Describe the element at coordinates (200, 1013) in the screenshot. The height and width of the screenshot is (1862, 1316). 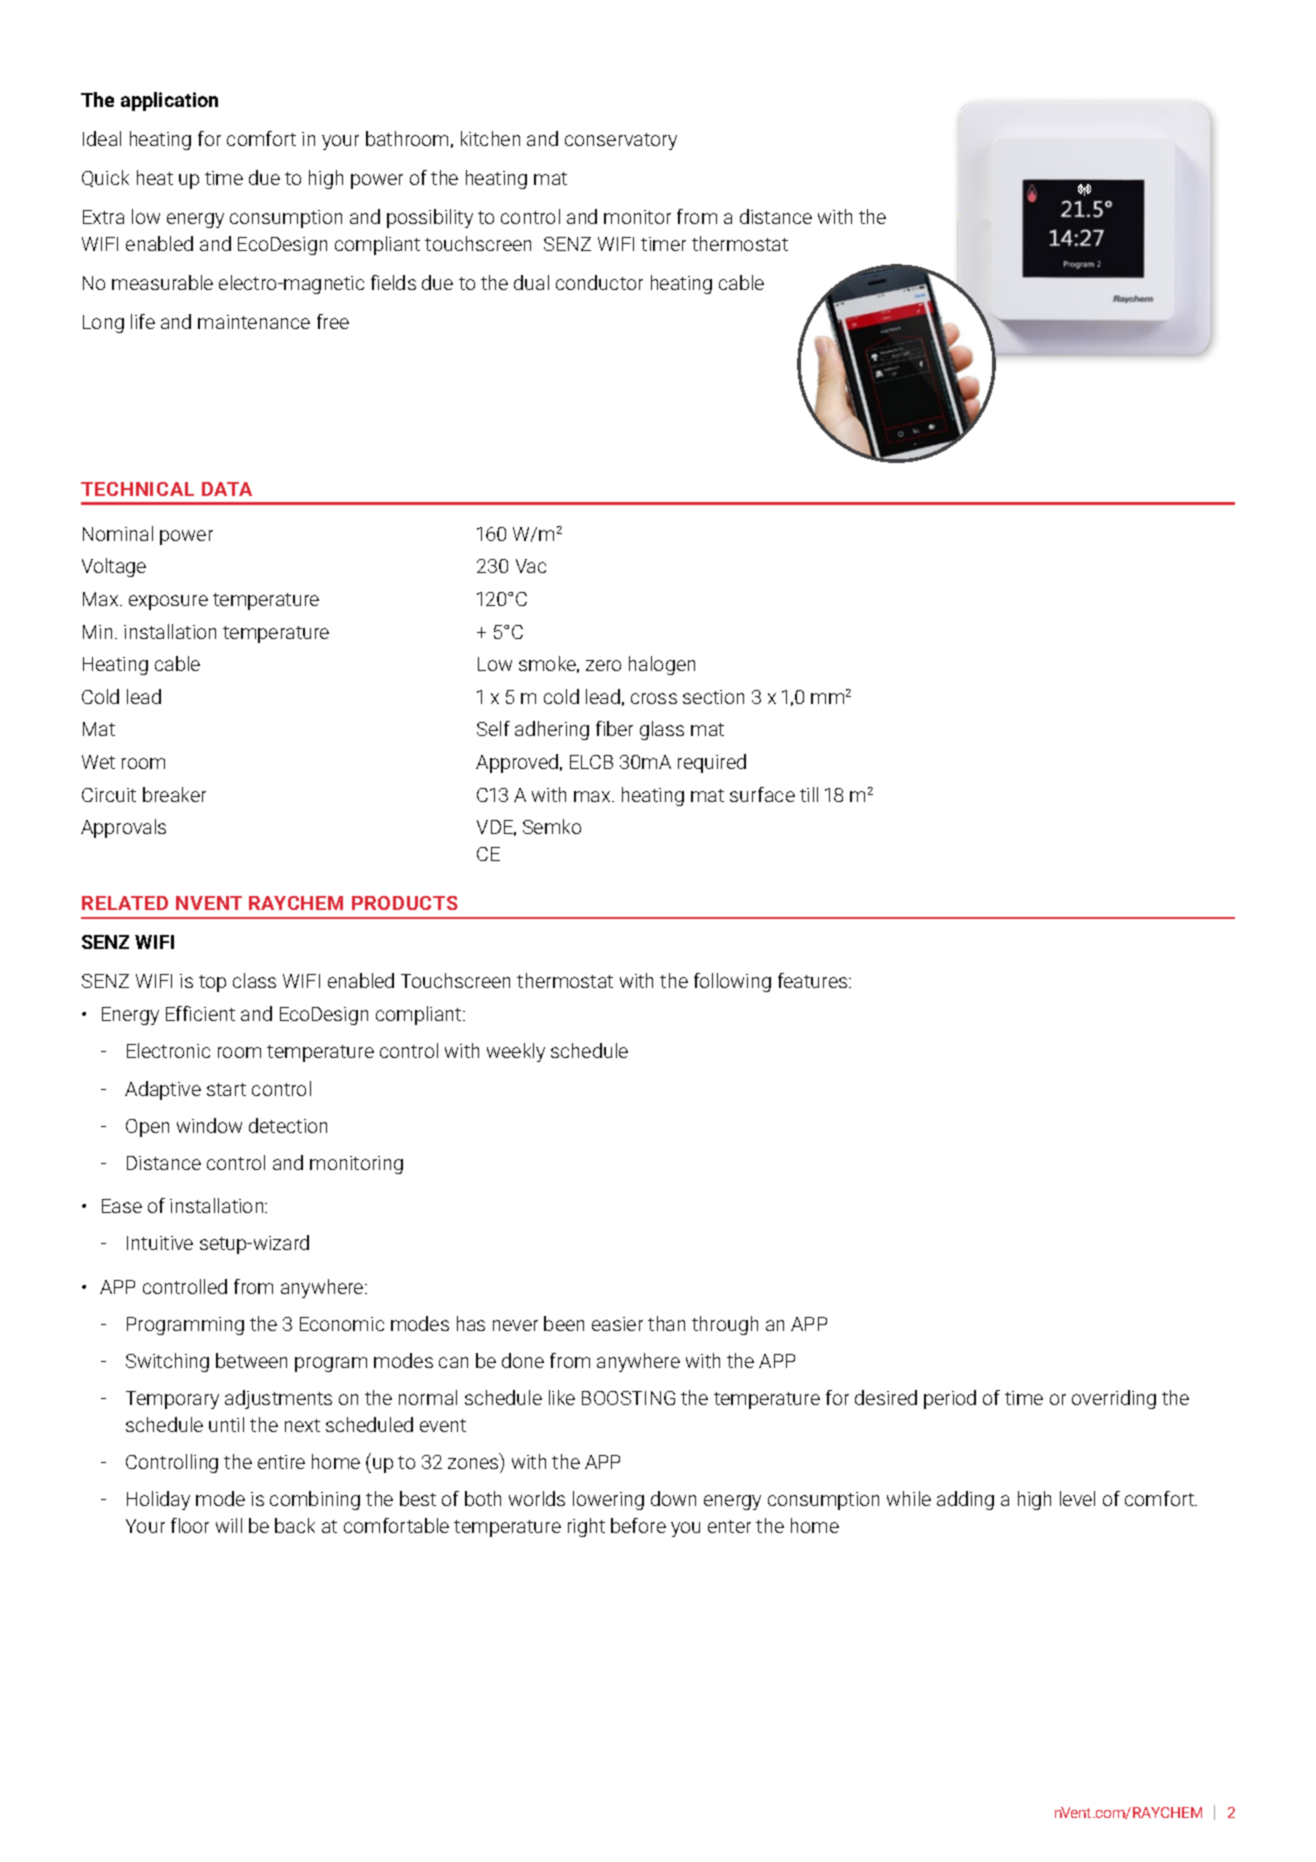
I see `Efficient` at that location.
